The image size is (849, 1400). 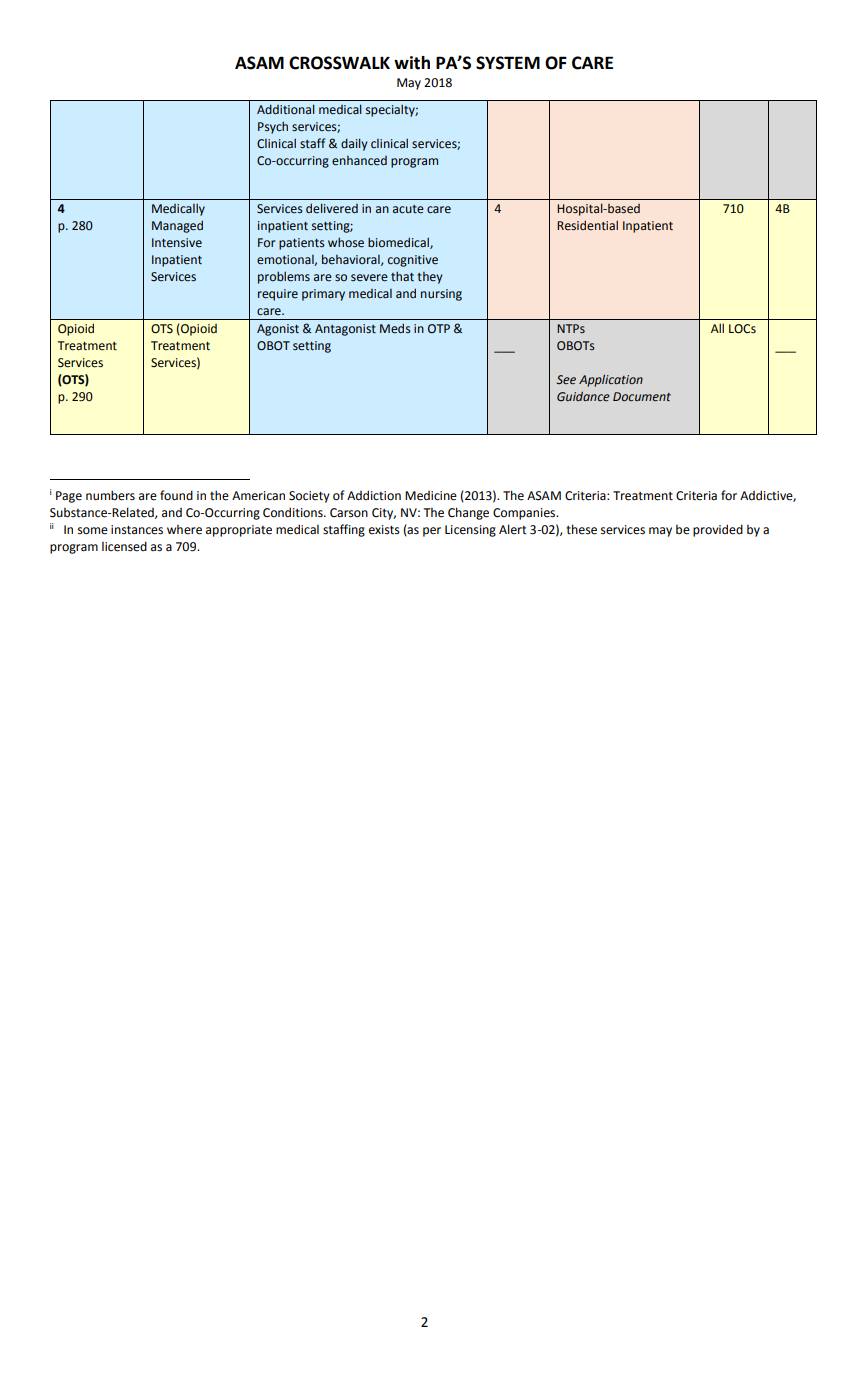 I want to click on Application, so click(x=611, y=380).
